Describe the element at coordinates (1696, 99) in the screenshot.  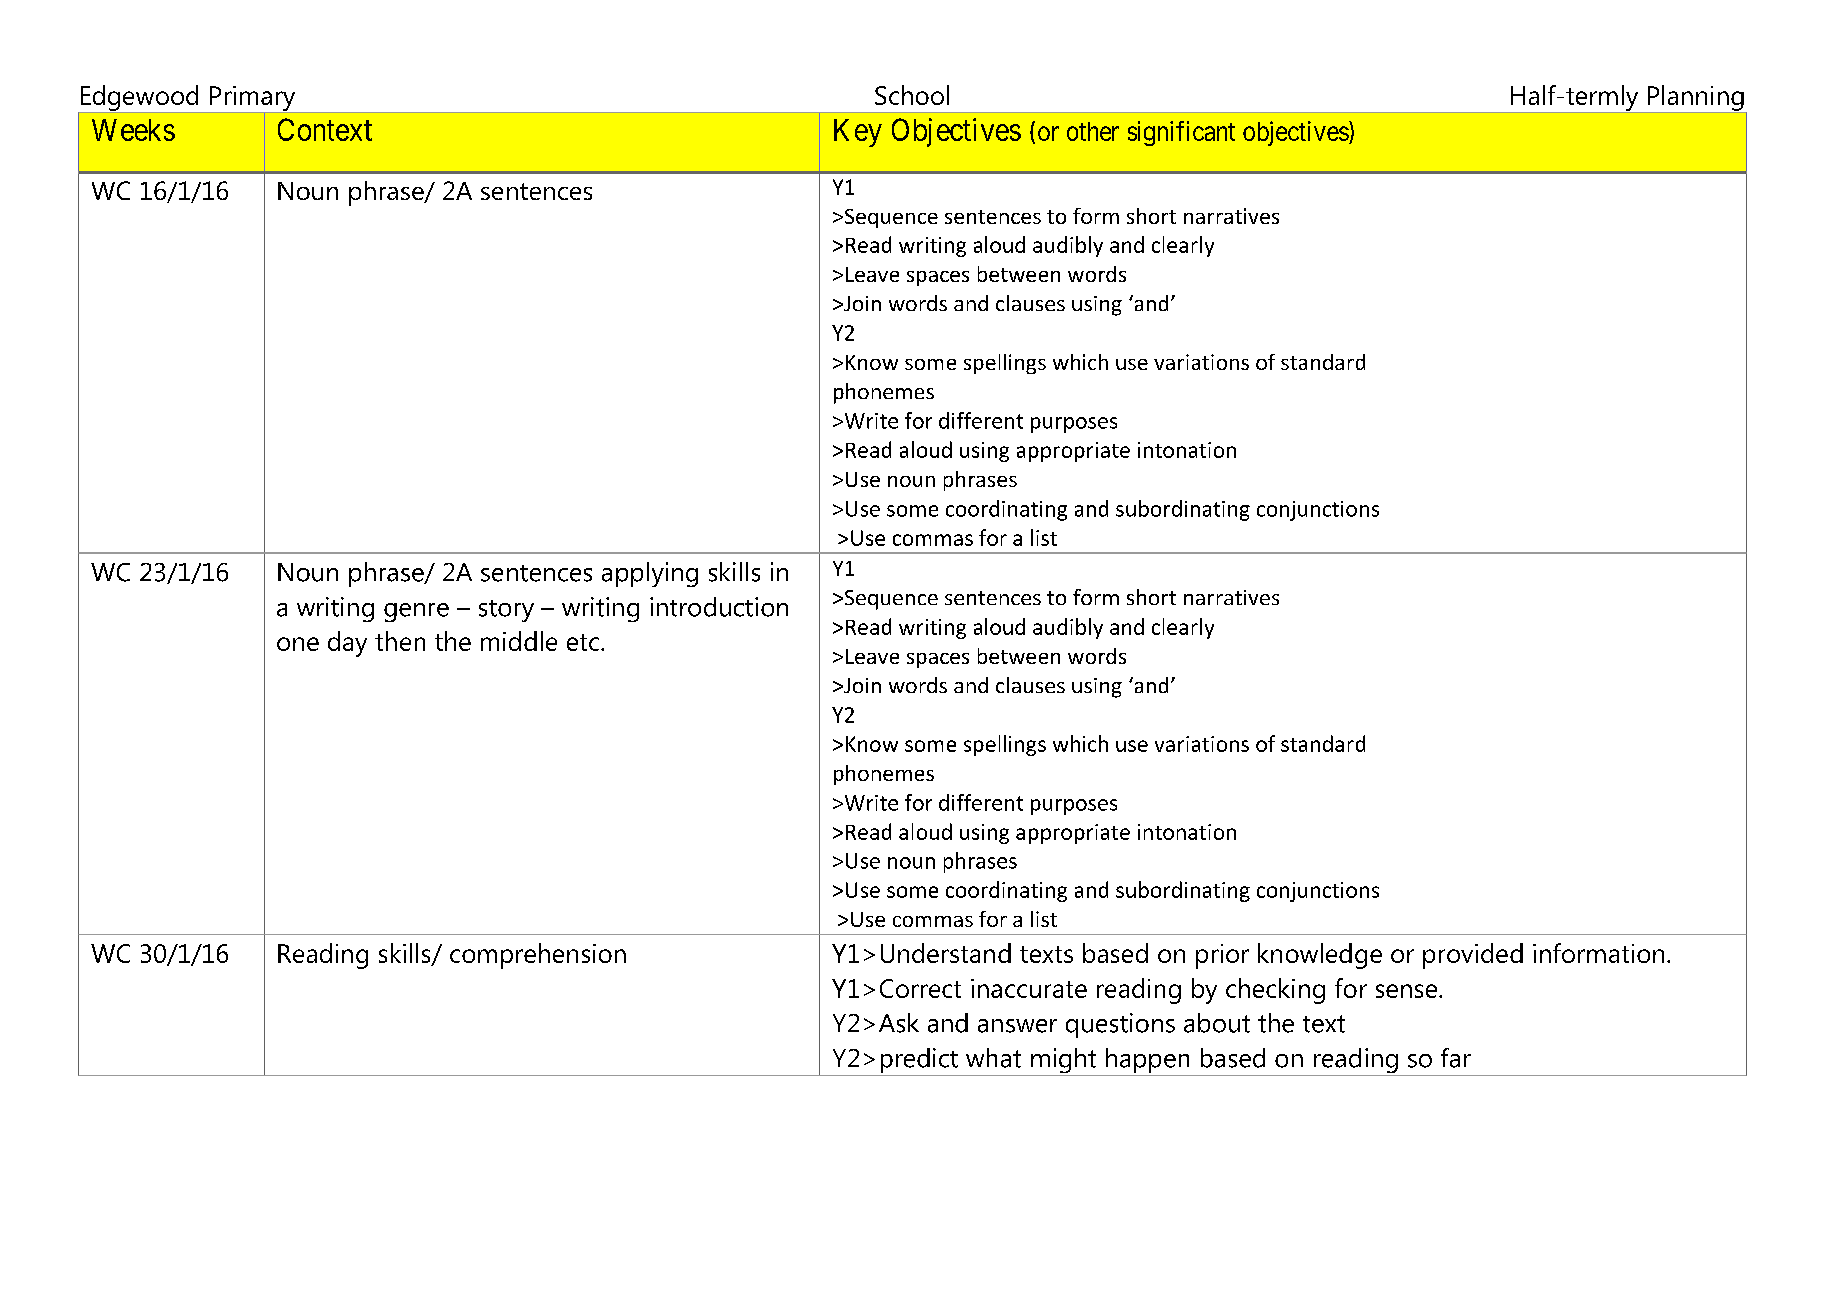
I see `Planning` at that location.
